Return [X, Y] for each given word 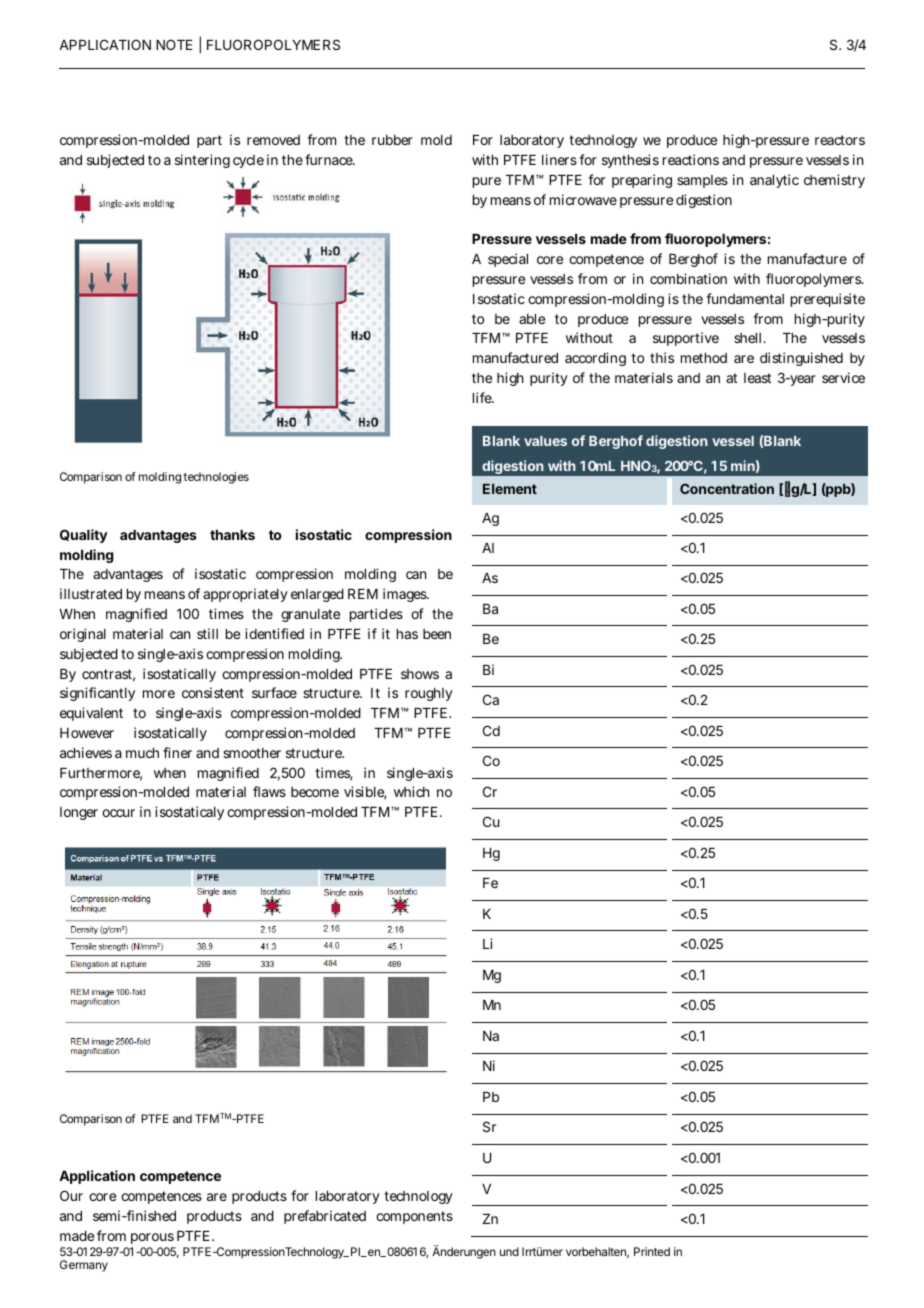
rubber [392, 140]
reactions [691, 159]
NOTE [174, 44]
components [414, 1217]
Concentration [727, 488]
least [757, 378]
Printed [652, 1251]
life [483, 397]
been [437, 634]
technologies [216, 478]
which [411, 791]
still [207, 633]
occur [118, 813]
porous [152, 1238]
